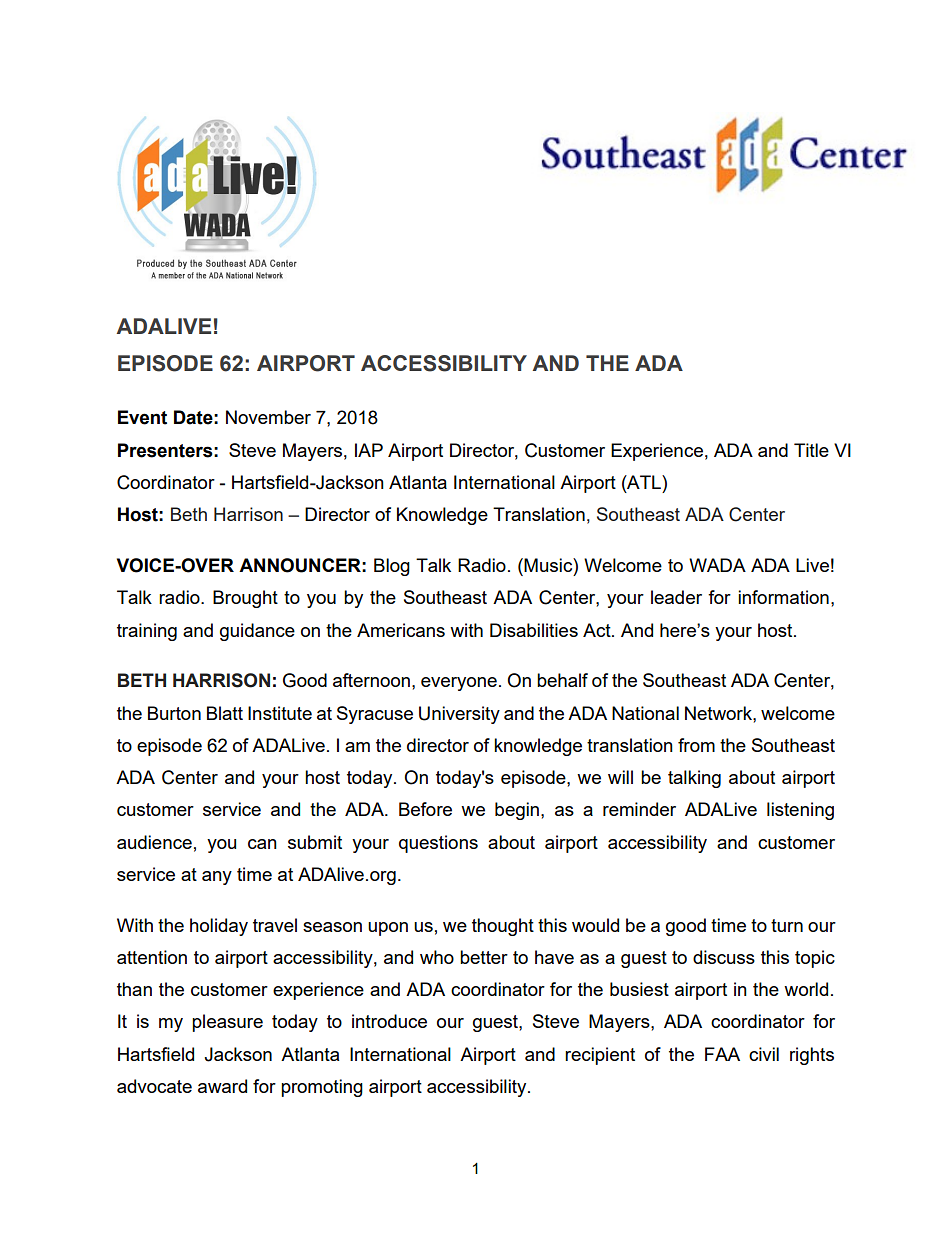  What do you see at coordinates (369, 450) in the document?
I see `IAP` at bounding box center [369, 450].
